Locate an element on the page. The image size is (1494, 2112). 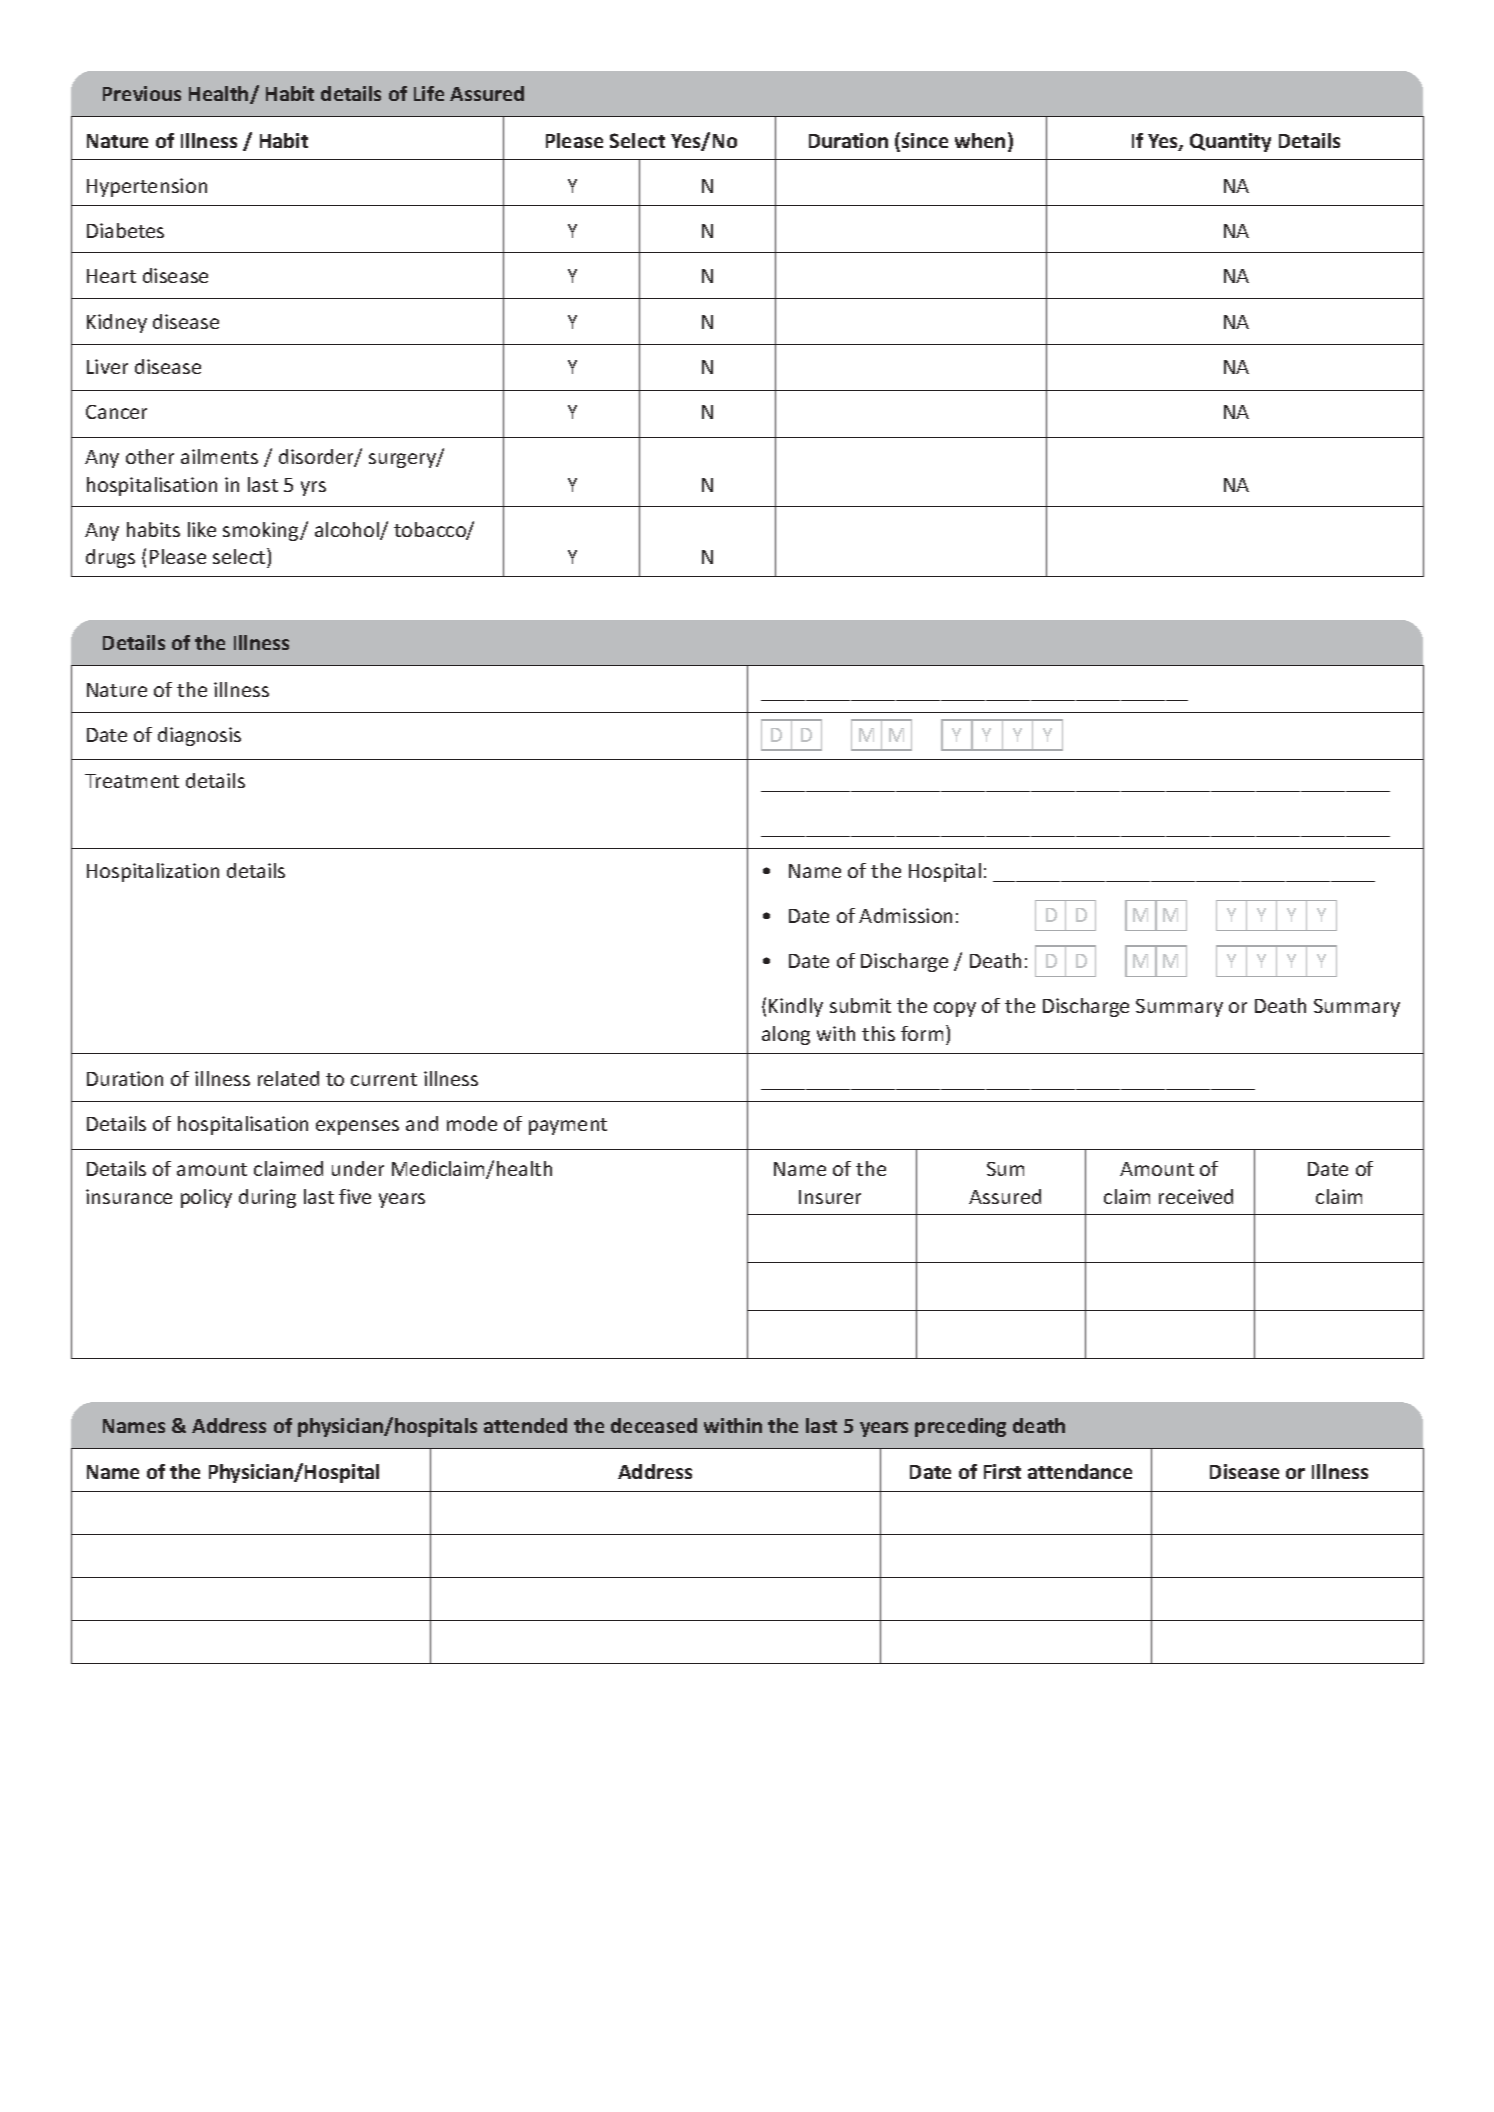
alcohol is located at coordinates (348, 531).
